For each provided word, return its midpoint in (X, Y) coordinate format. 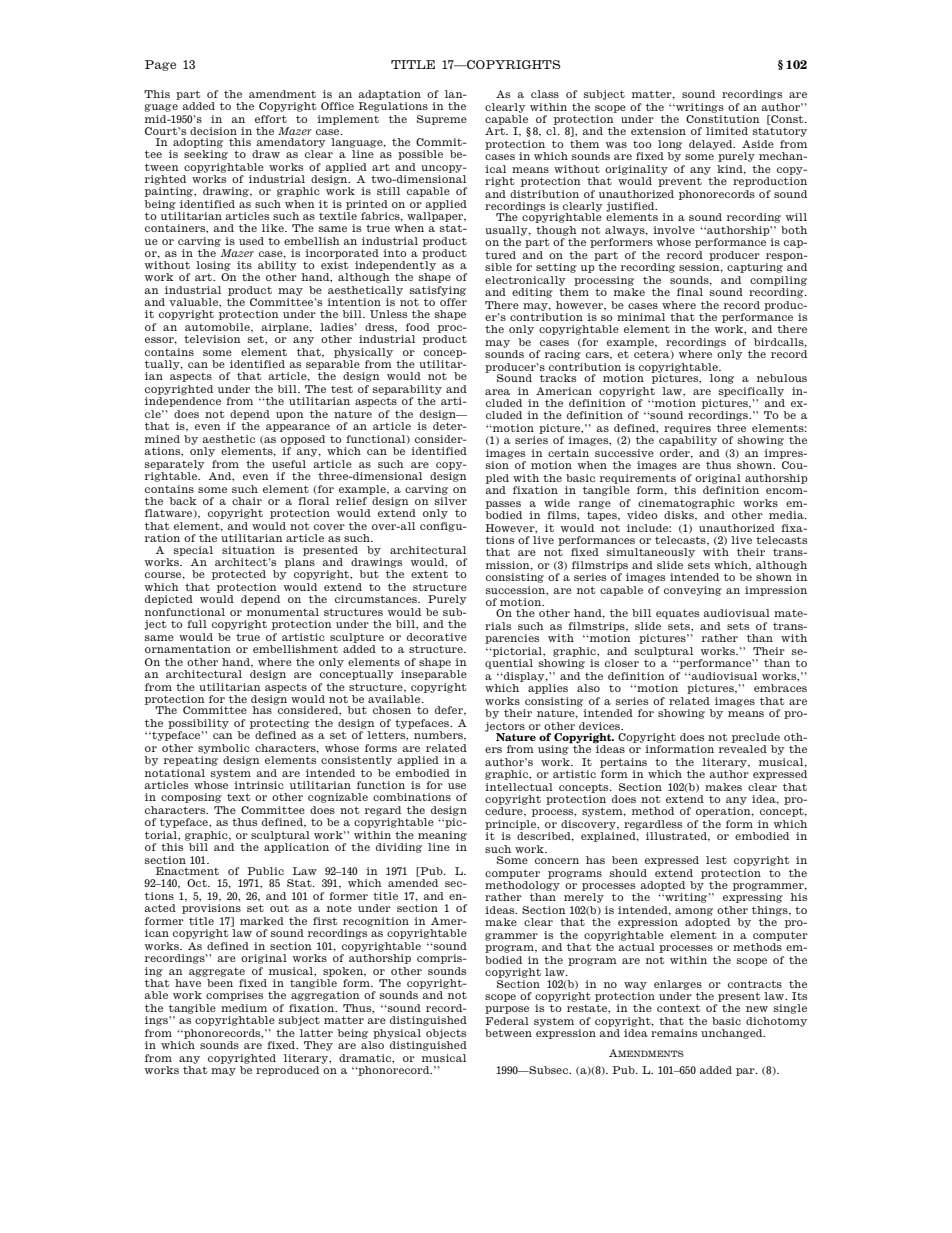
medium (244, 1008)
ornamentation (188, 649)
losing (213, 266)
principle (512, 825)
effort (271, 119)
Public (265, 871)
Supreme (442, 120)
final (690, 292)
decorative (437, 637)
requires (687, 429)
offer (453, 302)
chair (247, 501)
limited (727, 131)
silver (451, 501)
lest (716, 860)
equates (677, 614)
